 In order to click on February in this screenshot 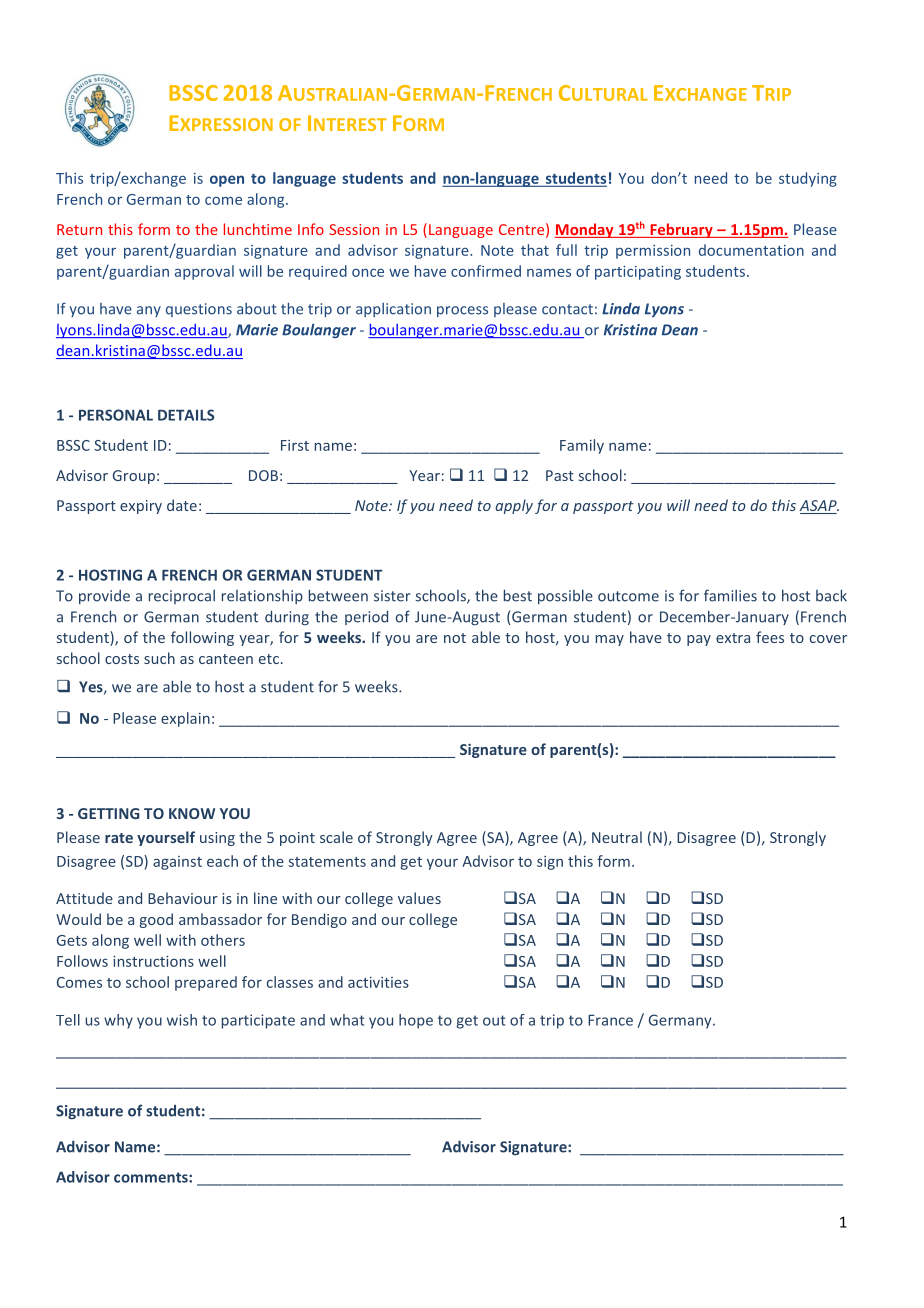, I will do `click(681, 230)`.
